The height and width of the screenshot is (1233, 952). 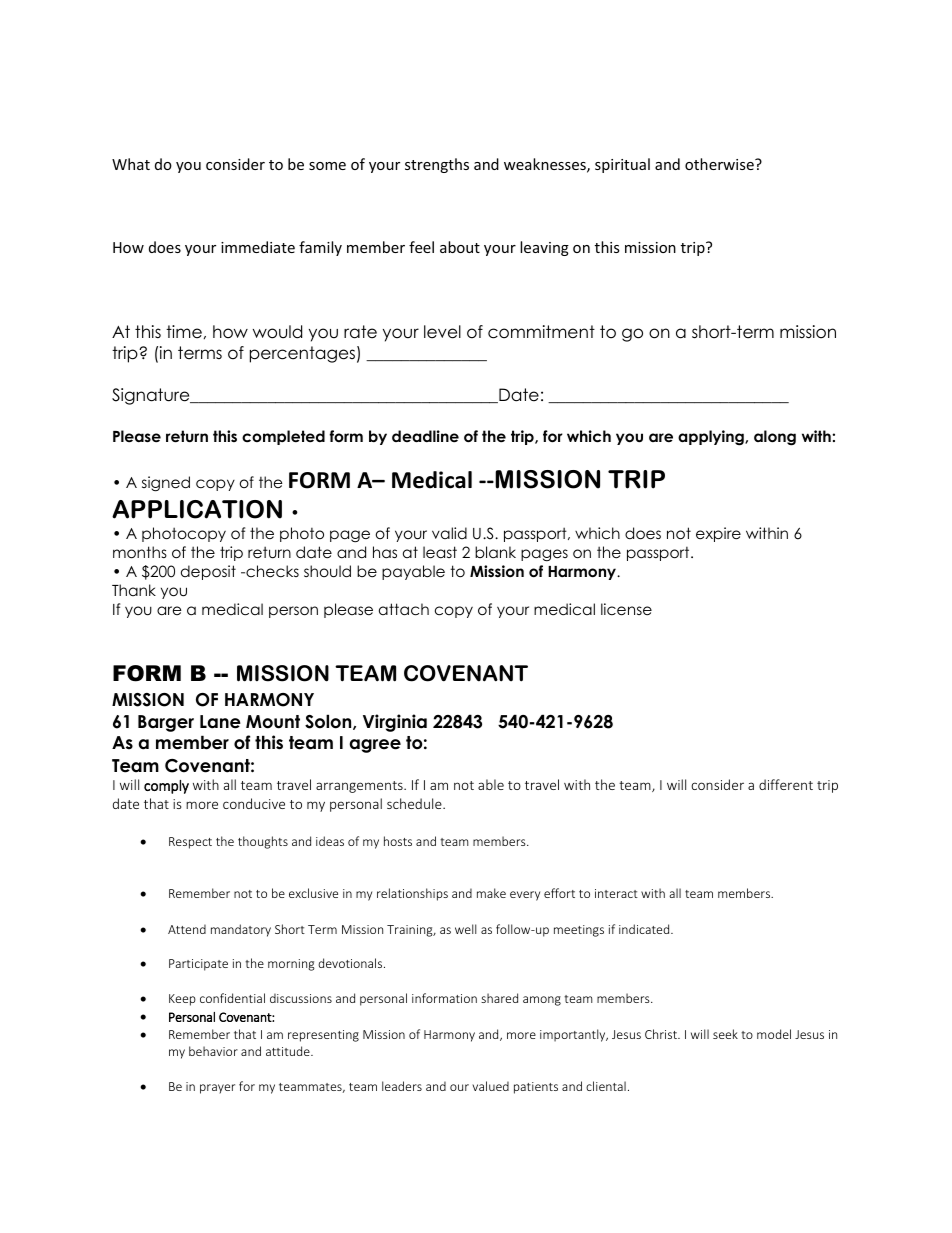 What do you see at coordinates (184, 332) in the screenshot?
I see `time` at bounding box center [184, 332].
